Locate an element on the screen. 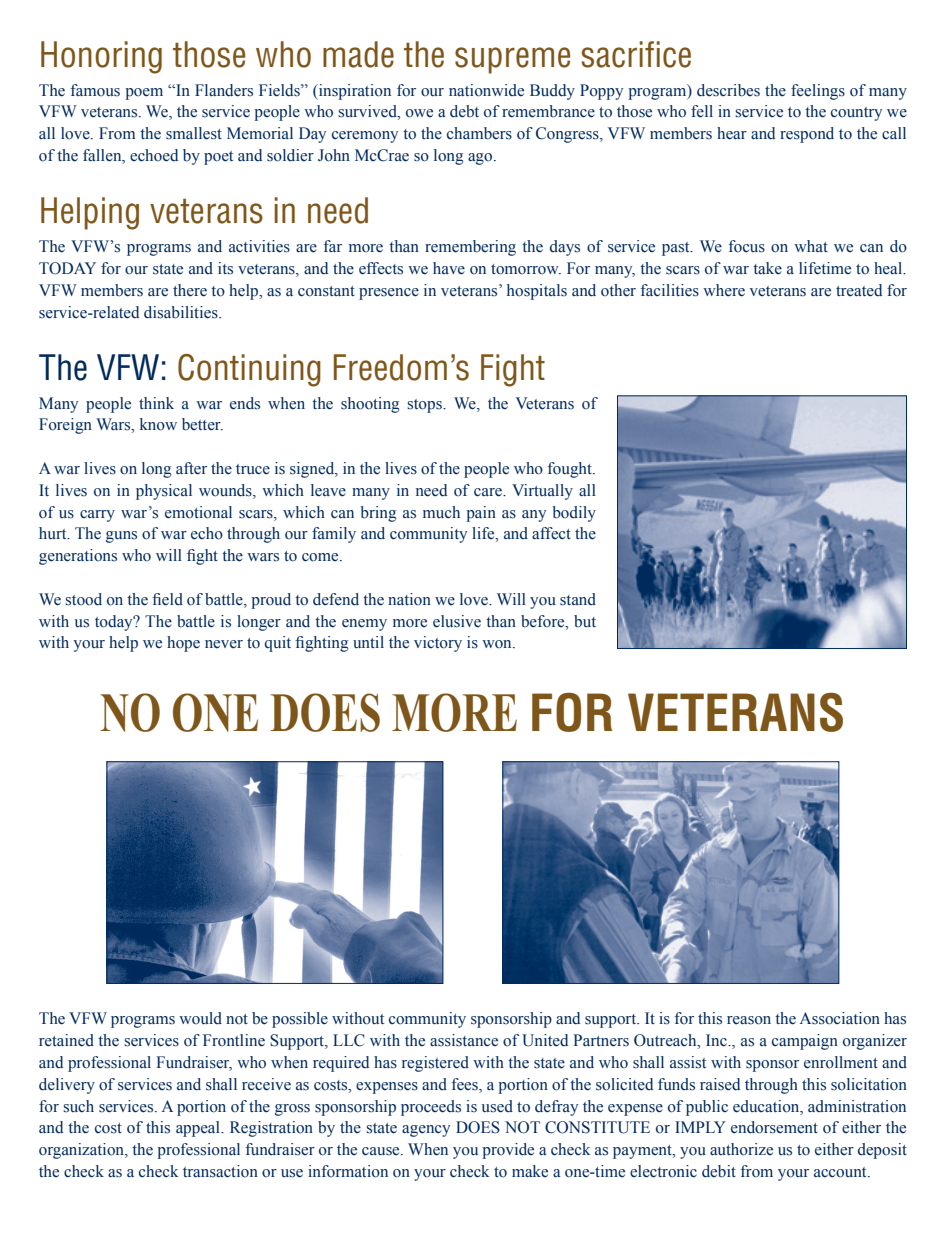 Image resolution: width=952 pixels, height=1233 pixels. poem is located at coordinates (144, 94).
